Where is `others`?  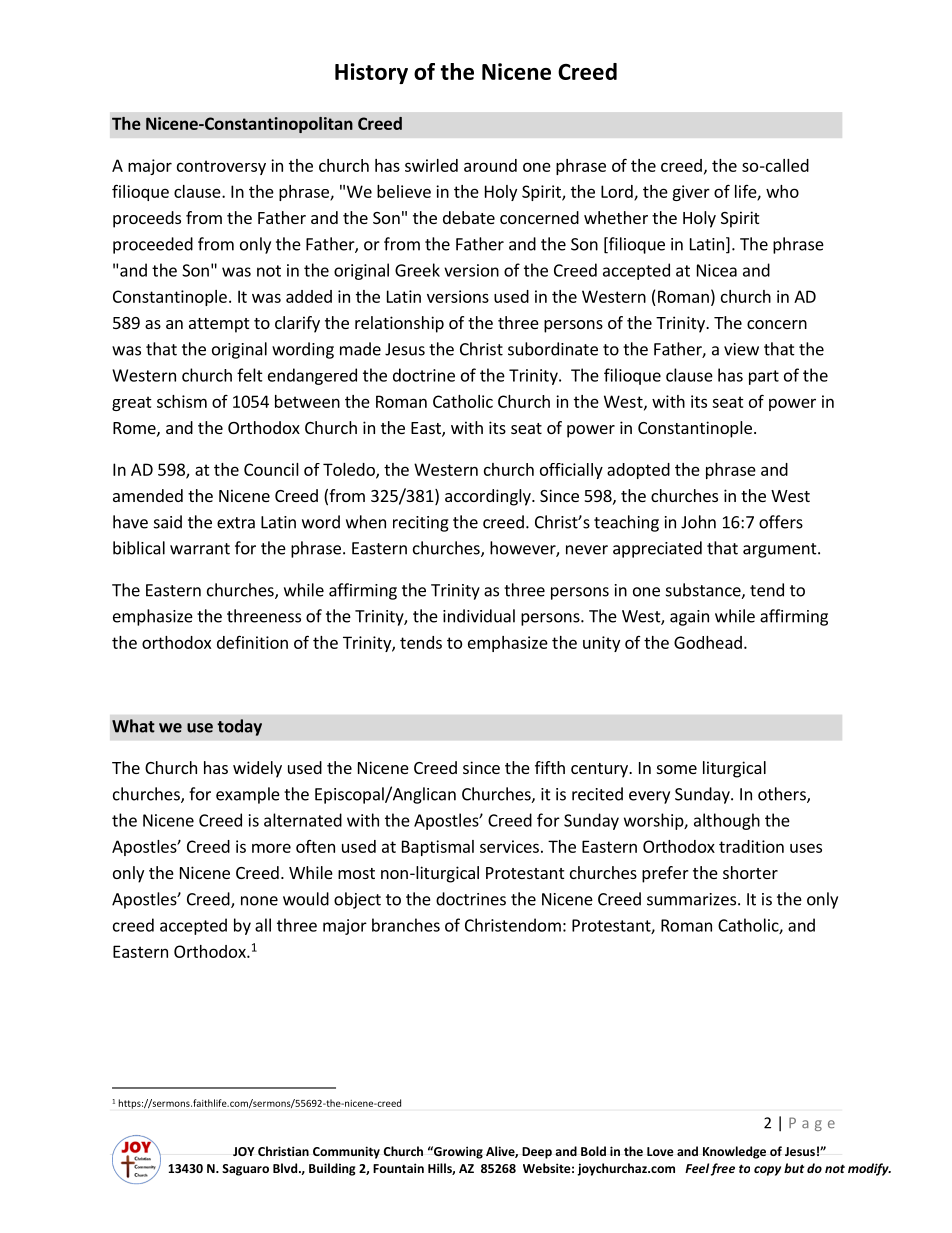 others is located at coordinates (783, 795).
